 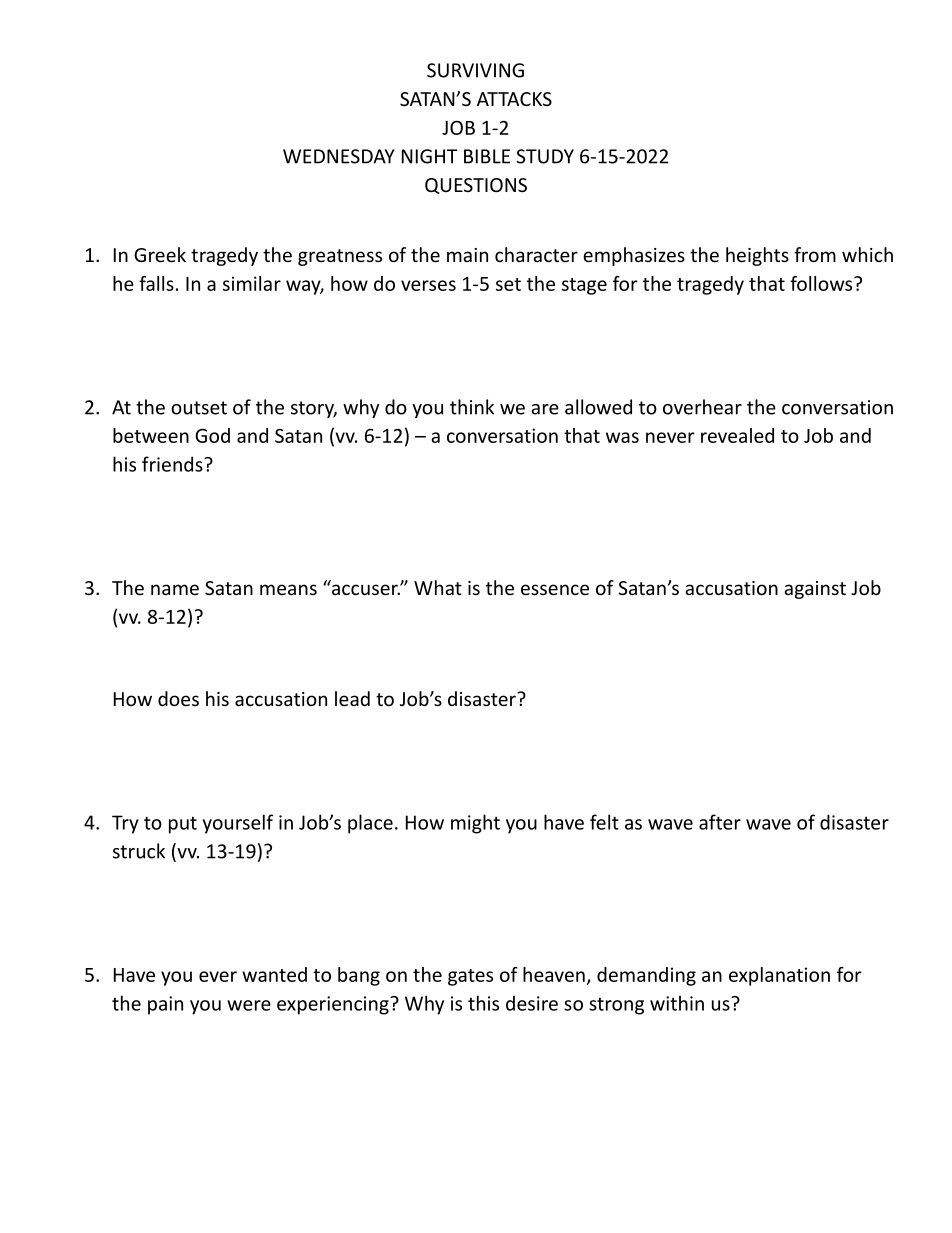 I want to click on lead, so click(x=352, y=698).
